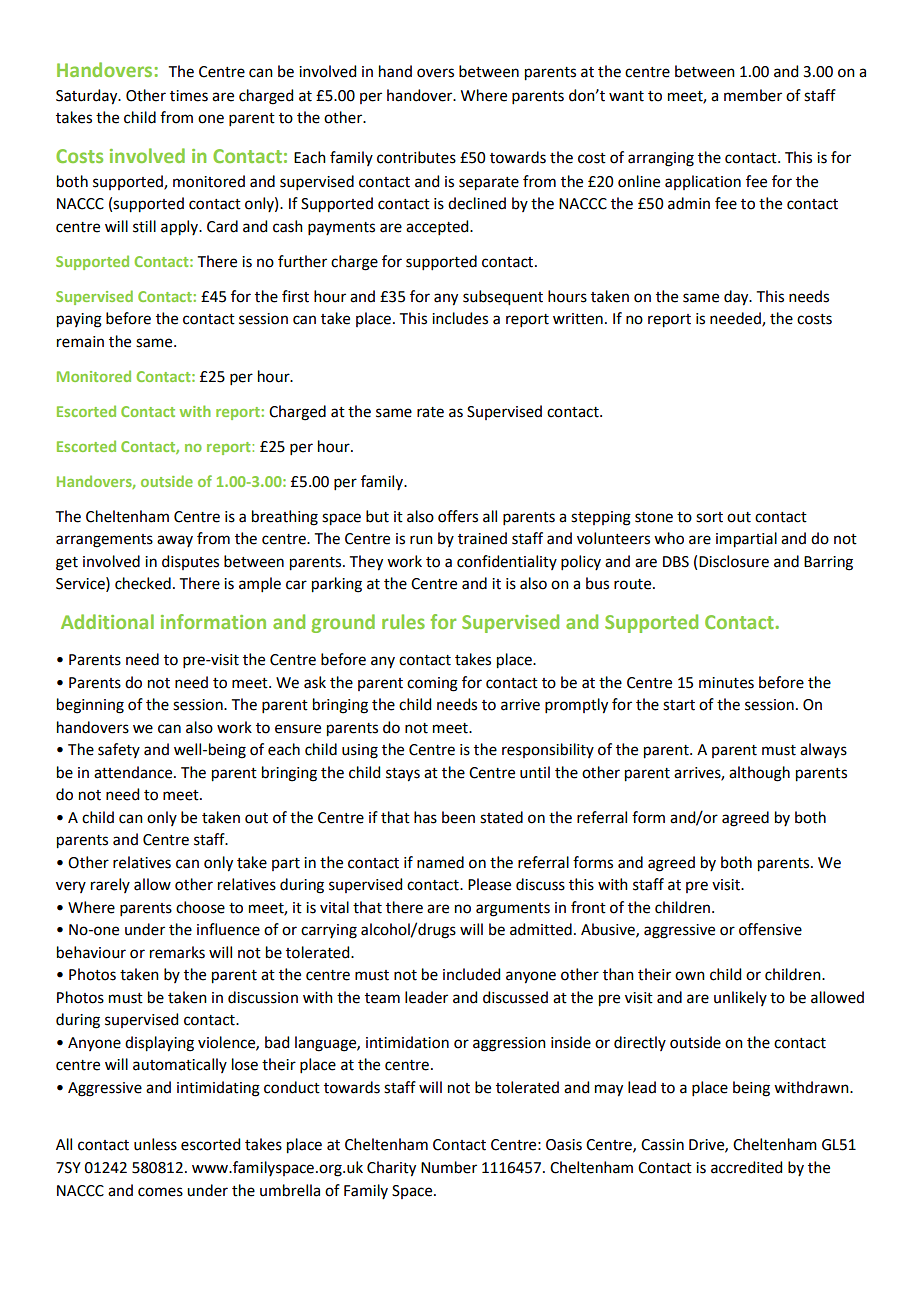  I want to click on unless, so click(155, 1144).
